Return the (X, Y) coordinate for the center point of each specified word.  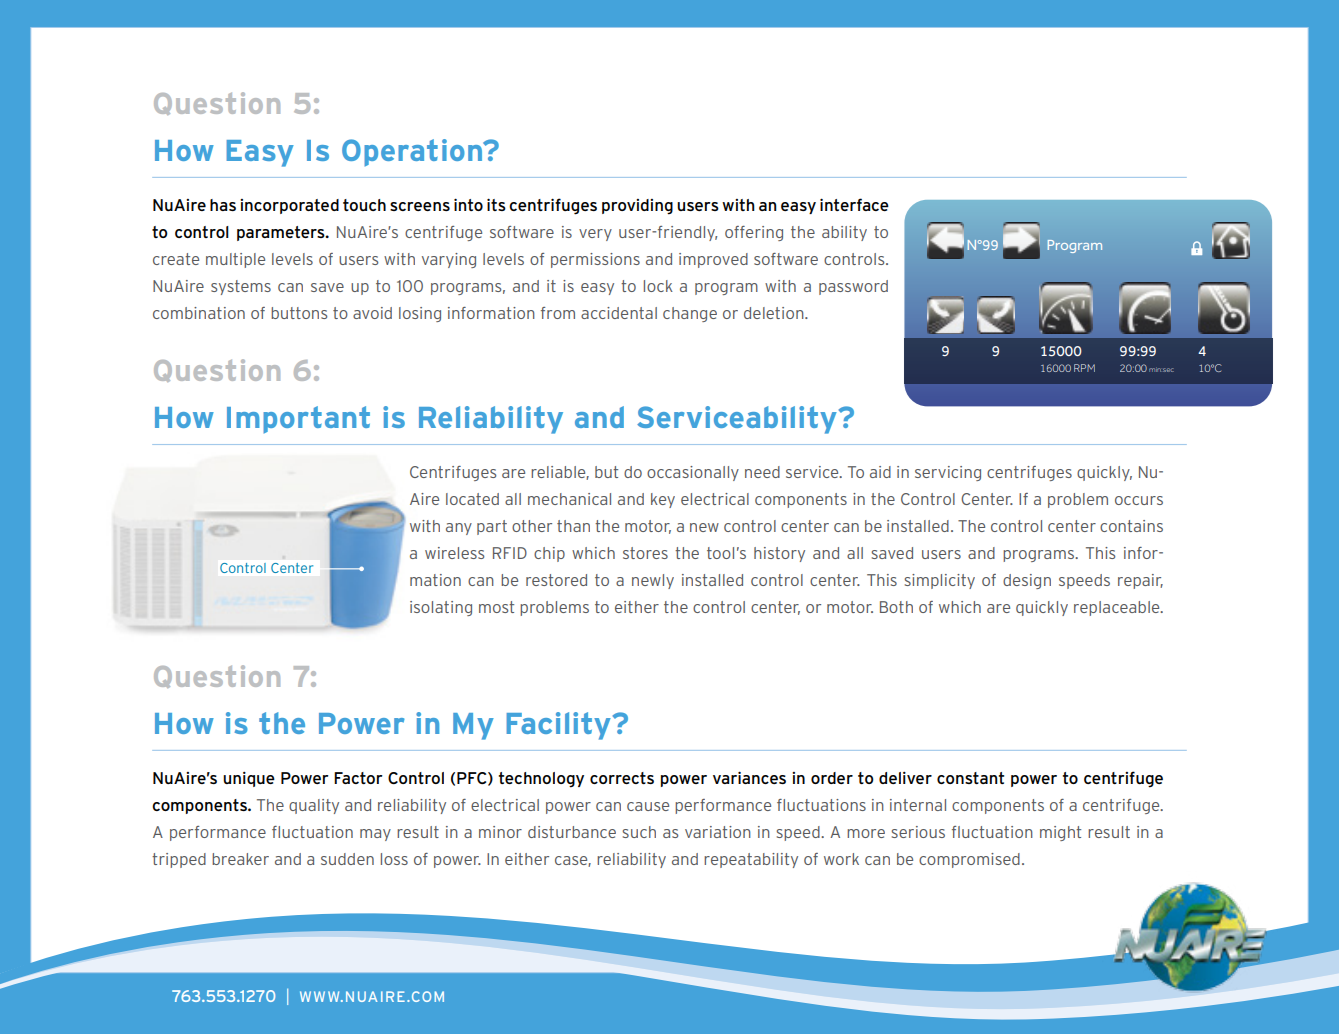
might (1060, 833)
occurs (1139, 500)
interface (854, 204)
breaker (240, 859)
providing (637, 207)
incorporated (289, 206)
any (459, 529)
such (639, 832)
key (663, 500)
